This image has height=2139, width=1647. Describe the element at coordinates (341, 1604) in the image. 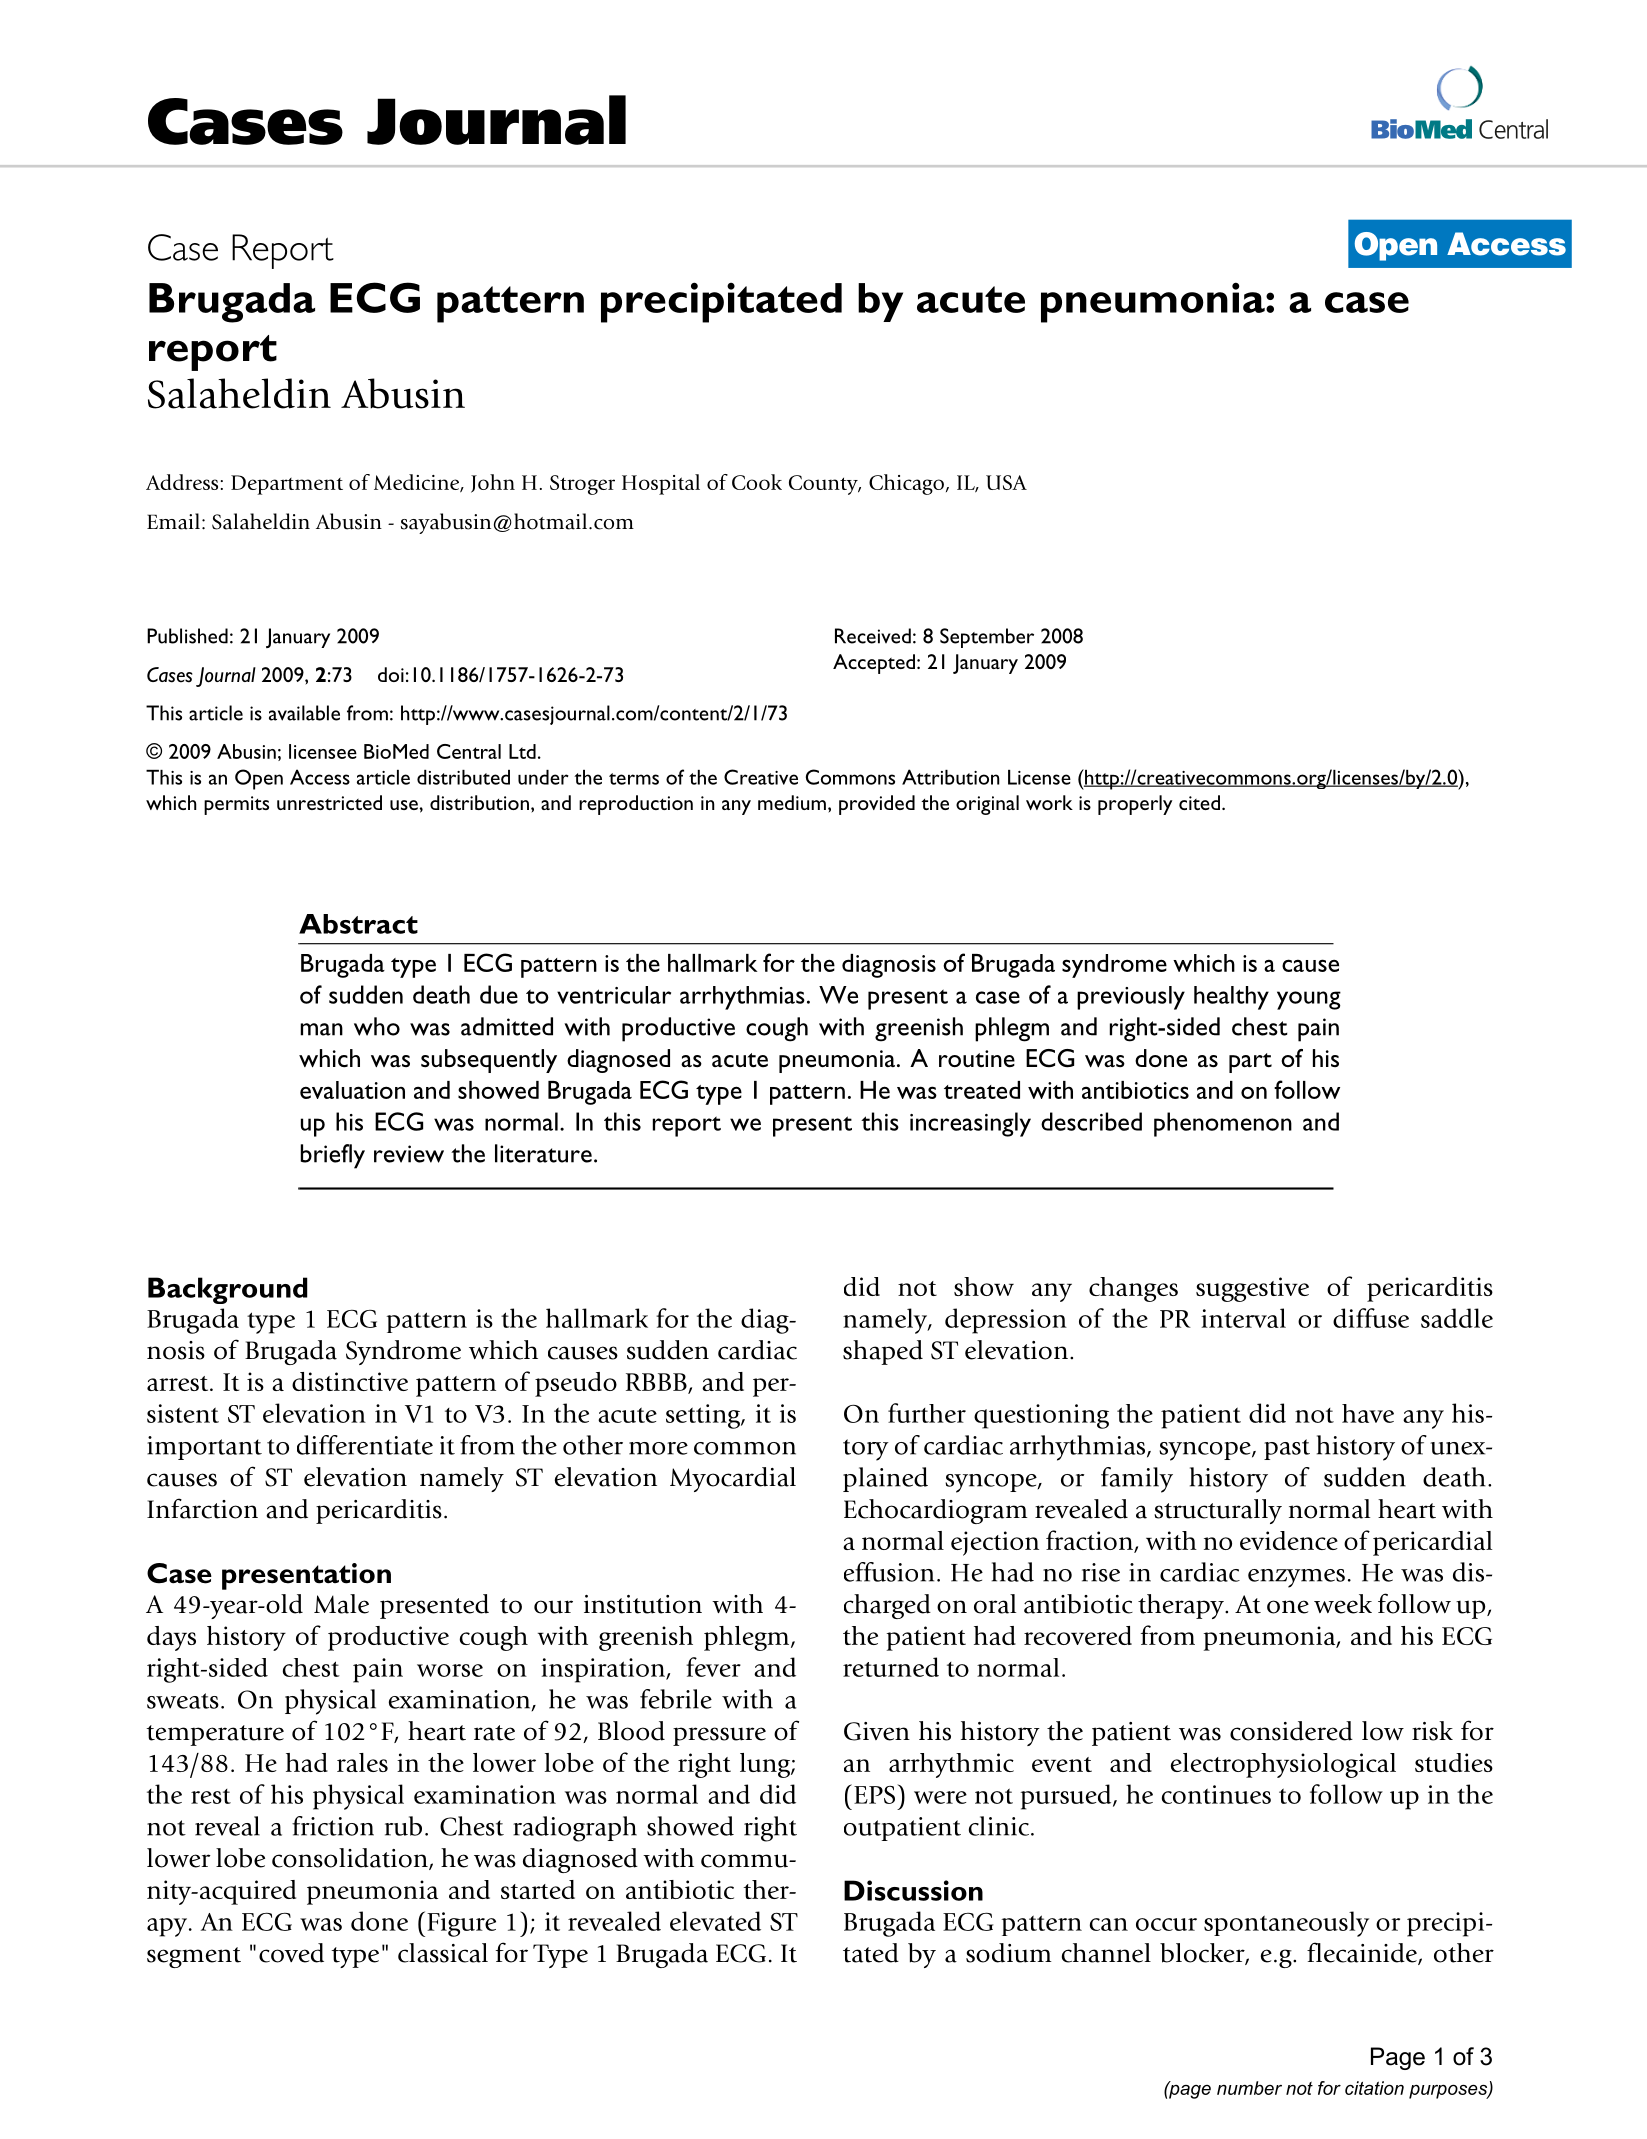

I see `Male` at that location.
